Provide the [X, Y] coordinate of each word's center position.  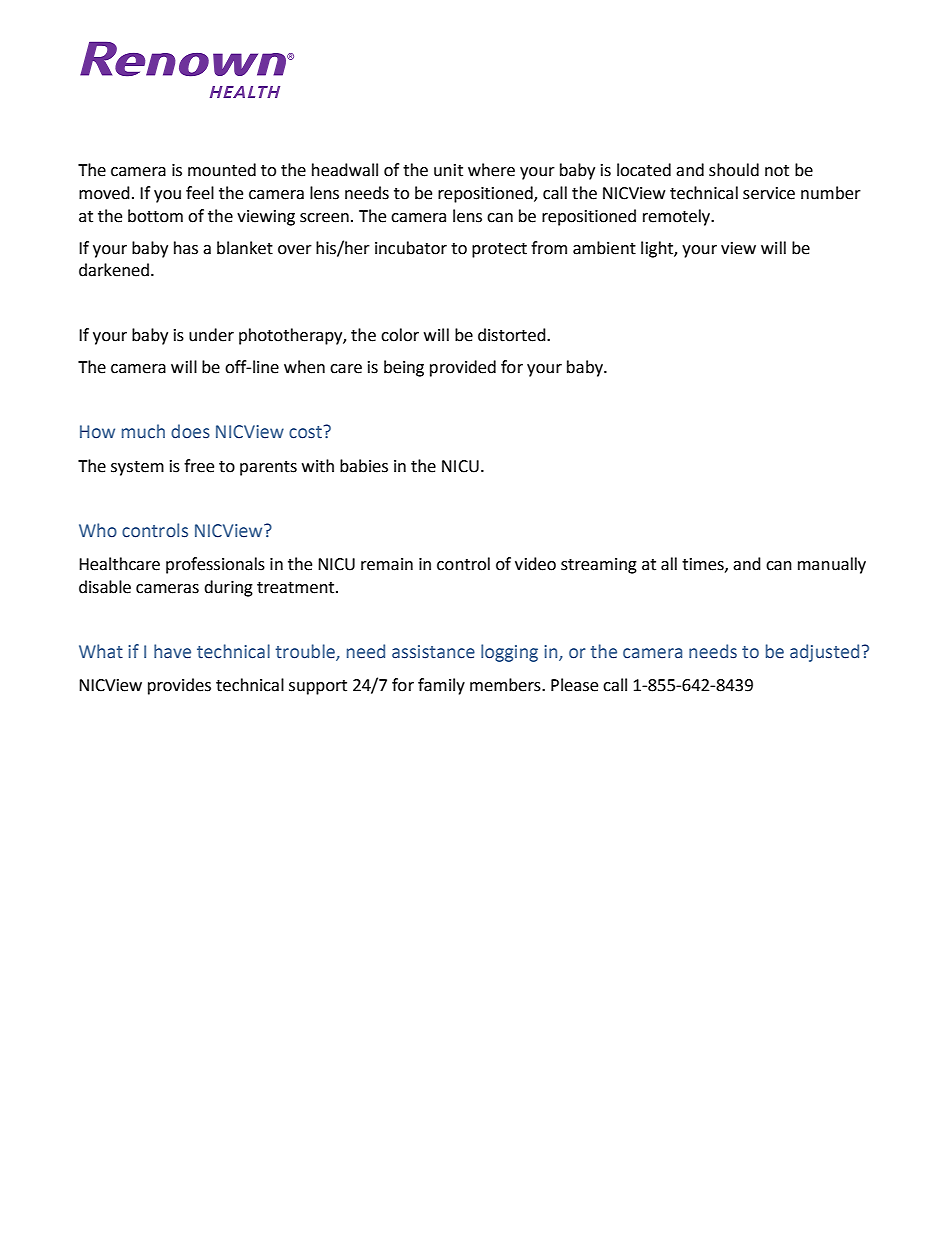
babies [364, 466]
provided [463, 368]
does [190, 431]
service [769, 193]
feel [200, 193]
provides [179, 686]
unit [448, 170]
